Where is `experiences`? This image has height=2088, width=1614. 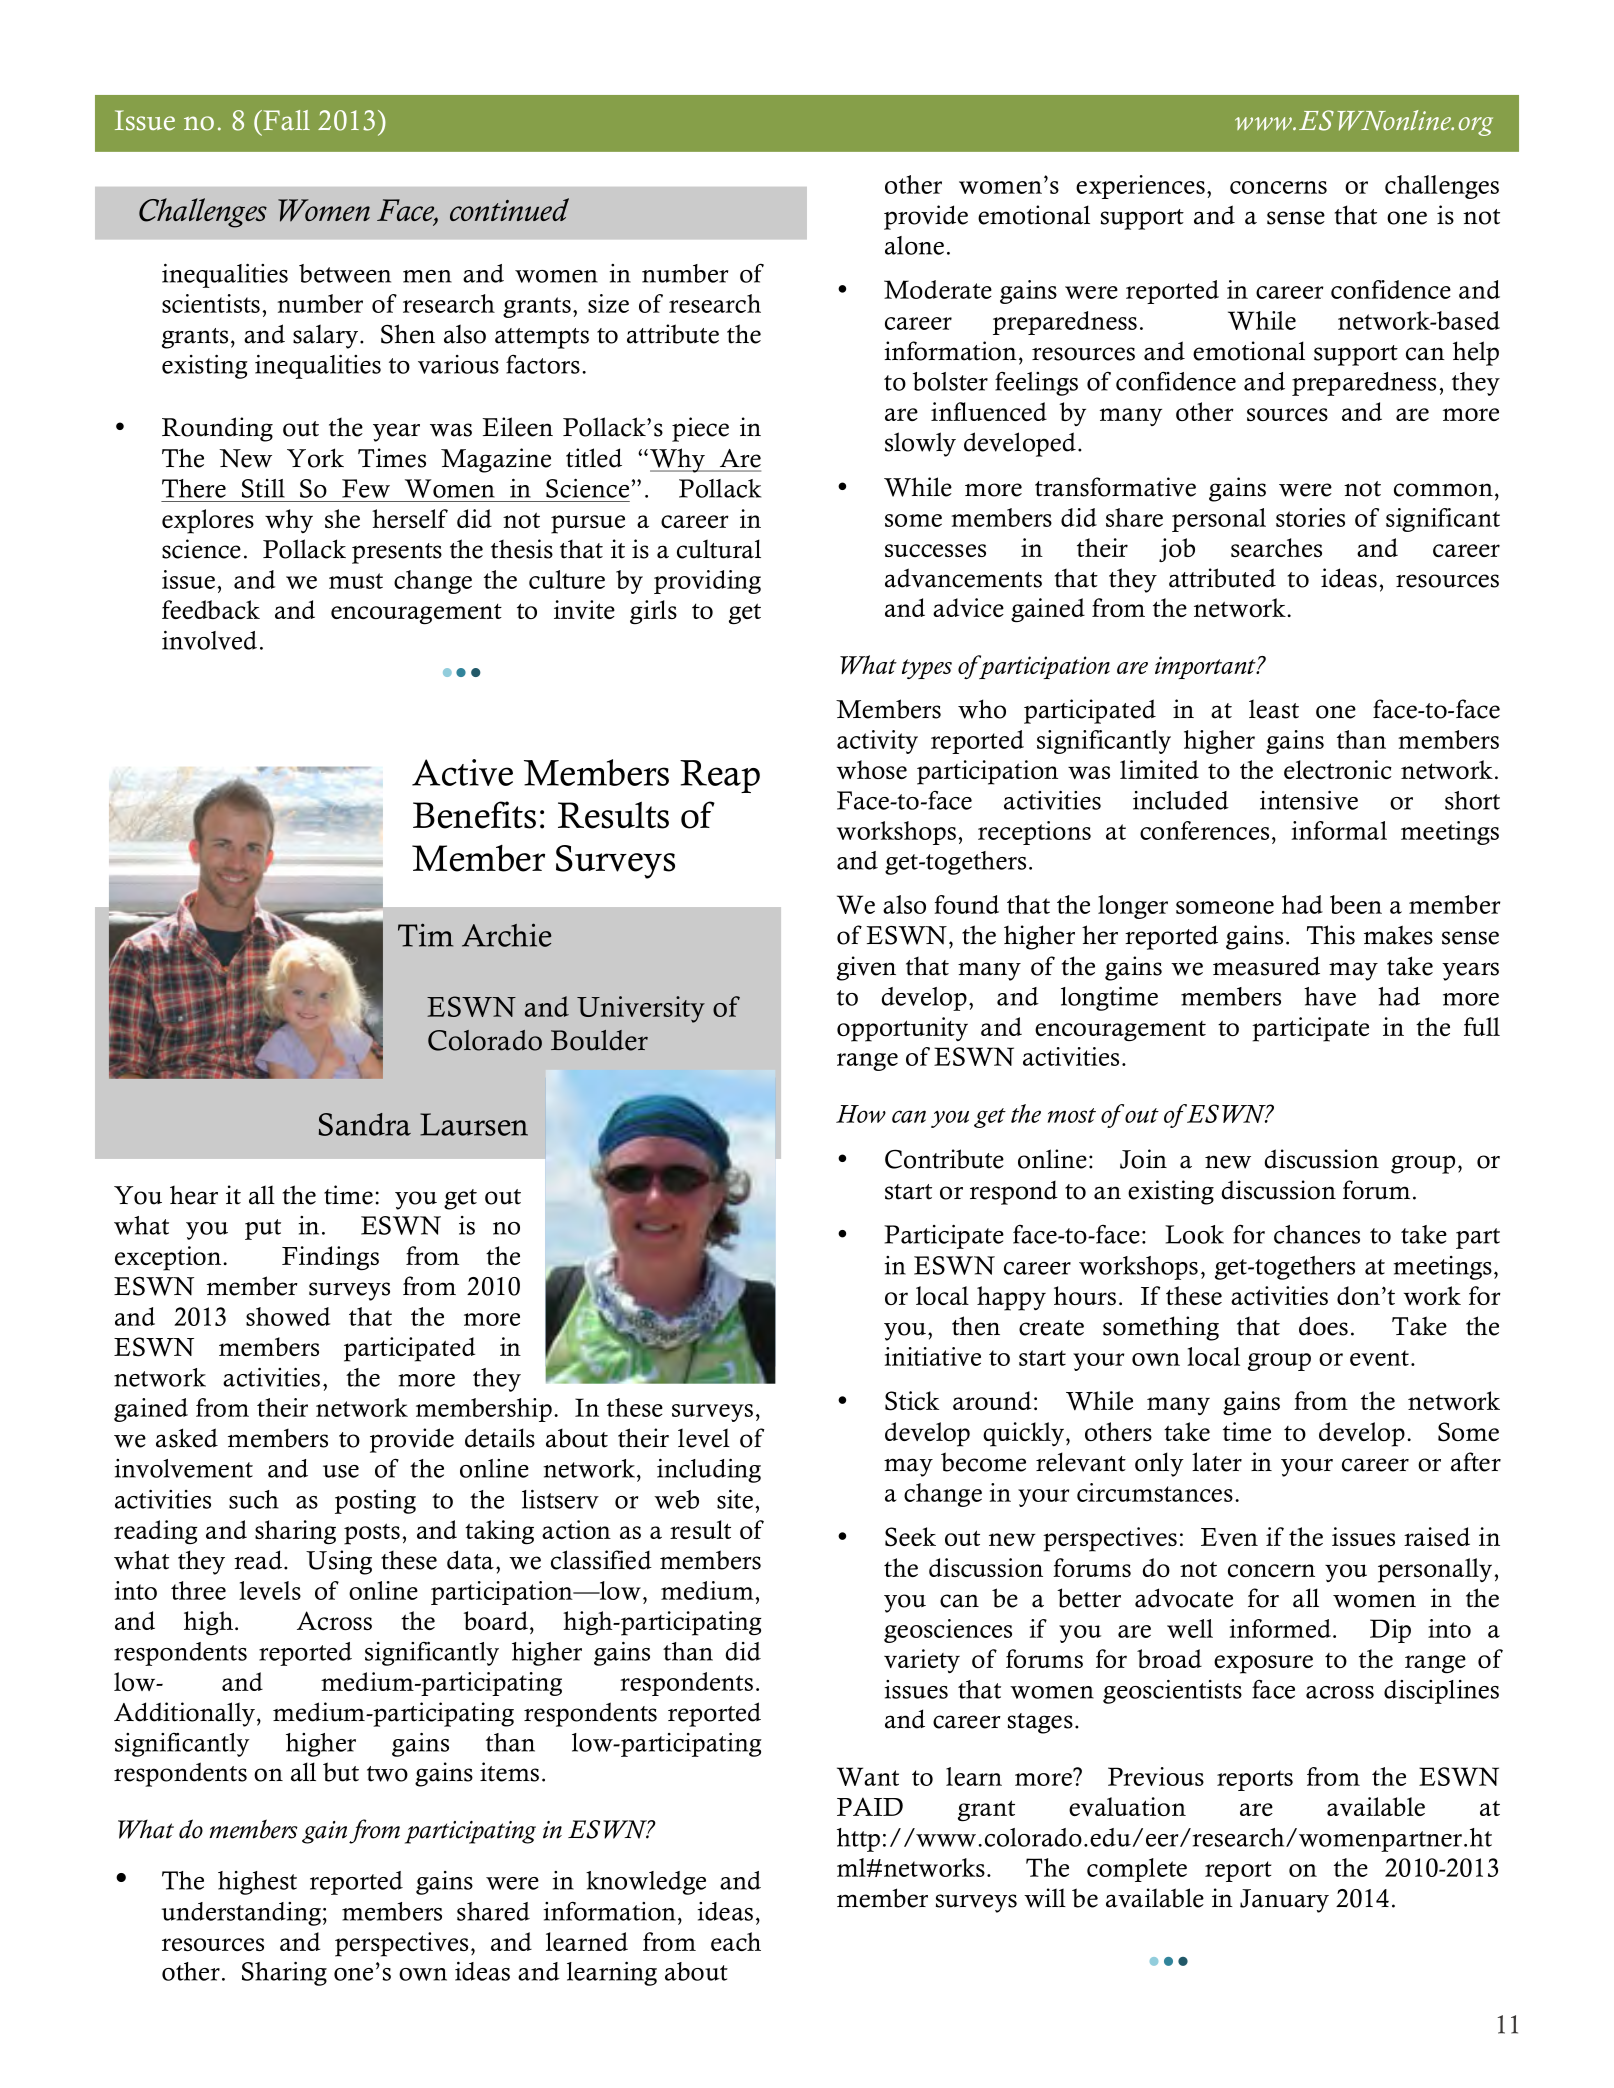 experiences is located at coordinates (1140, 187).
